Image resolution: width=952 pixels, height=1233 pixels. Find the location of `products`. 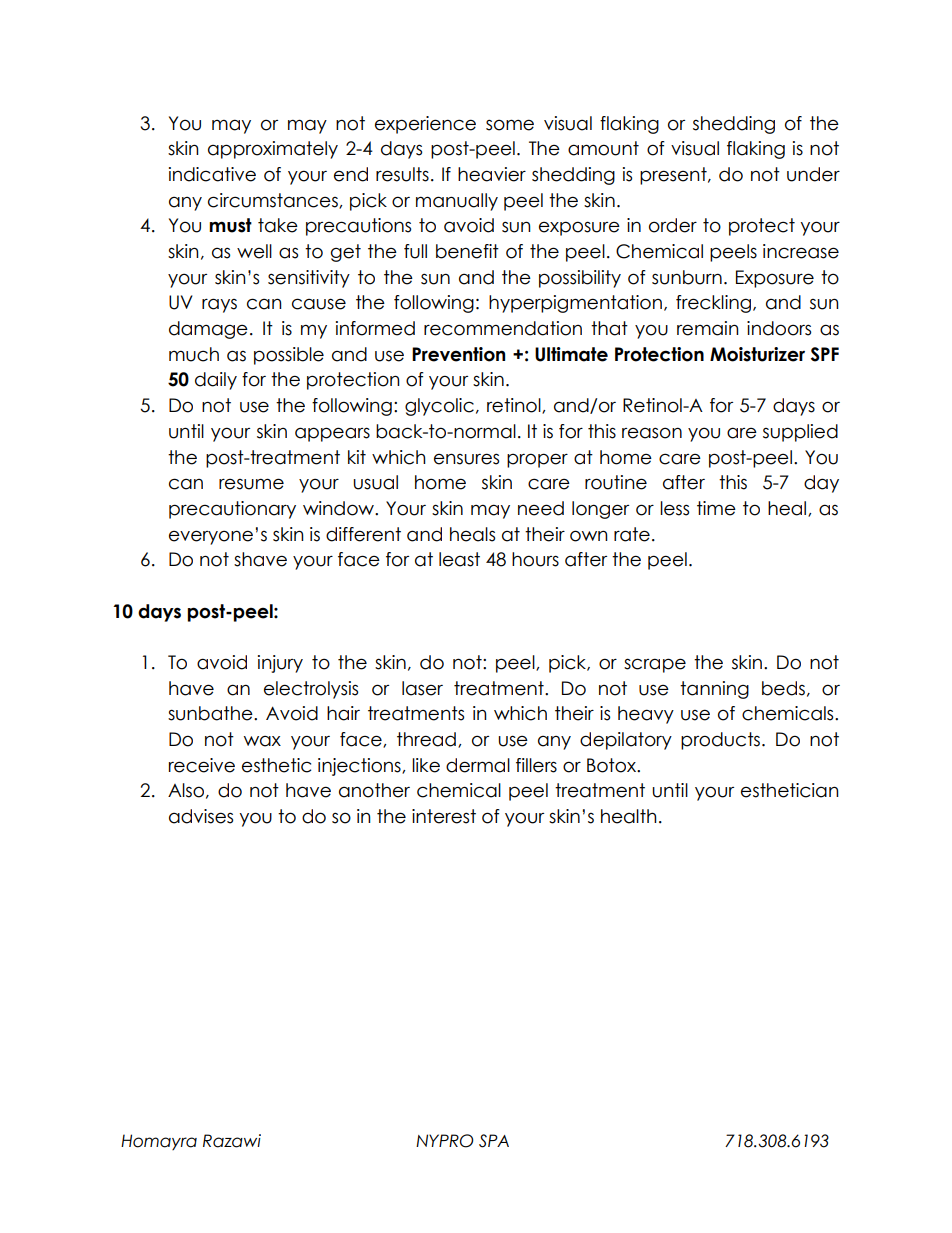

products is located at coordinates (722, 741).
